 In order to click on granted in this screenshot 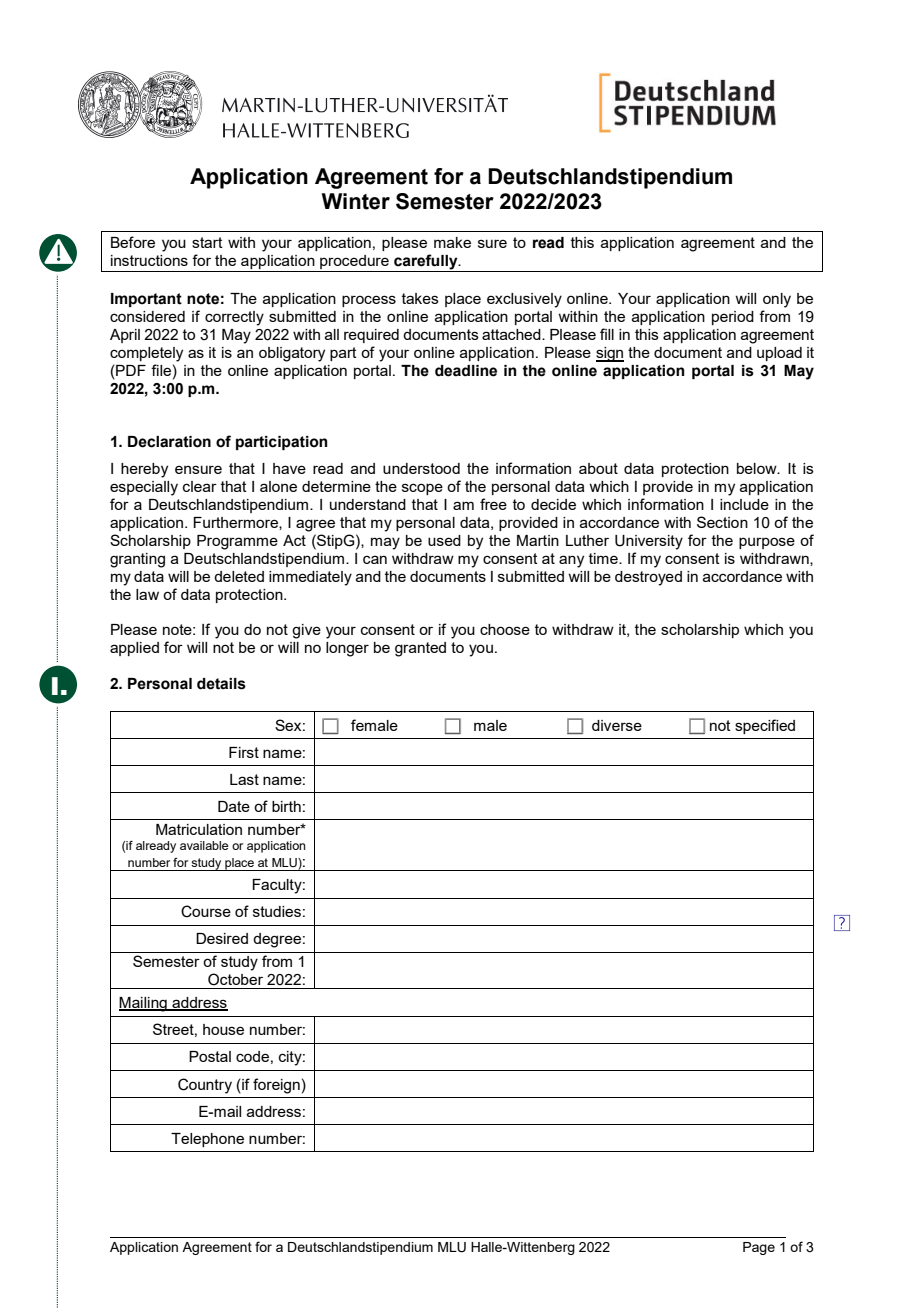, I will do `click(420, 649)`.
